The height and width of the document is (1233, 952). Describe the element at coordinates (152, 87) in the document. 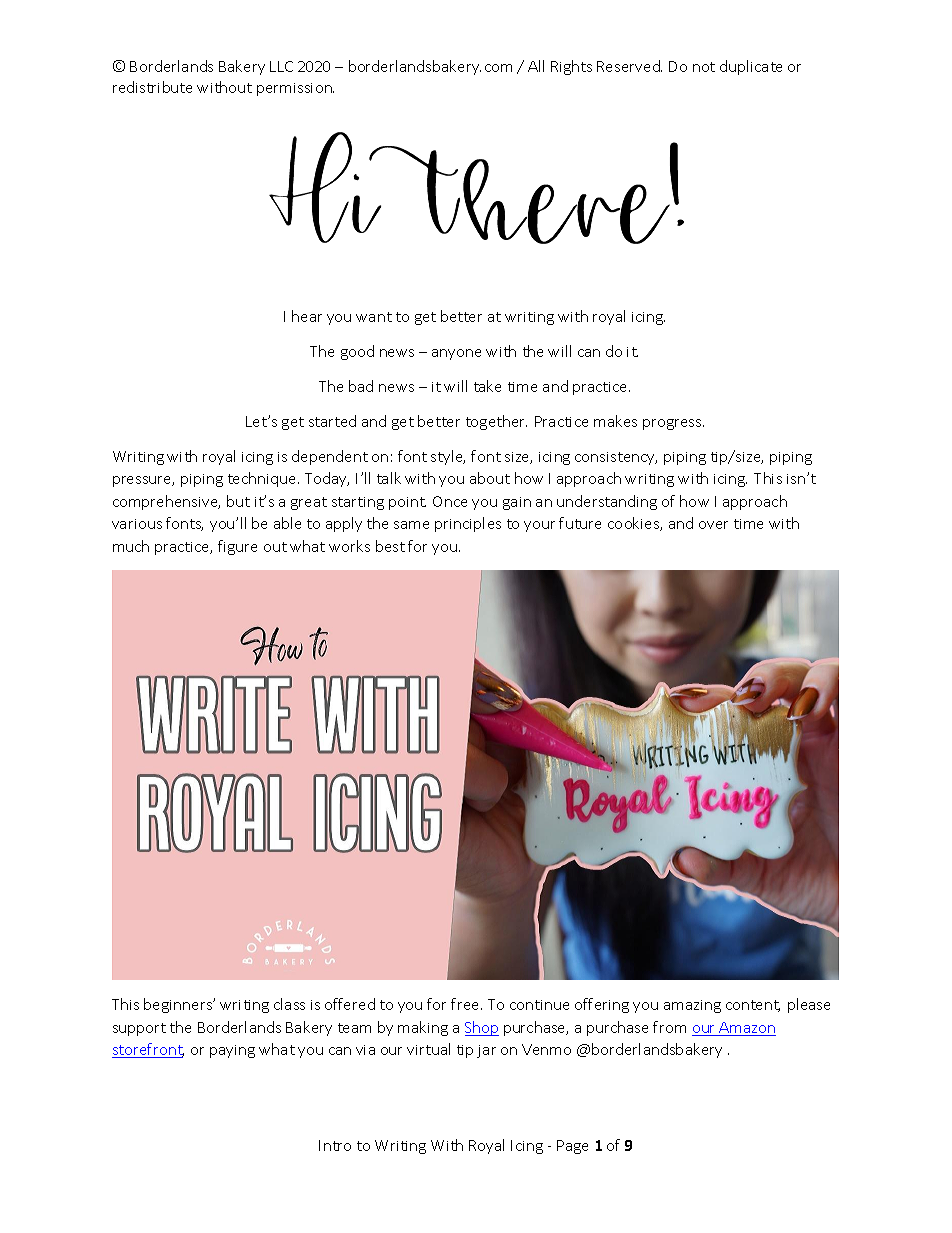

I see `redistribute` at that location.
